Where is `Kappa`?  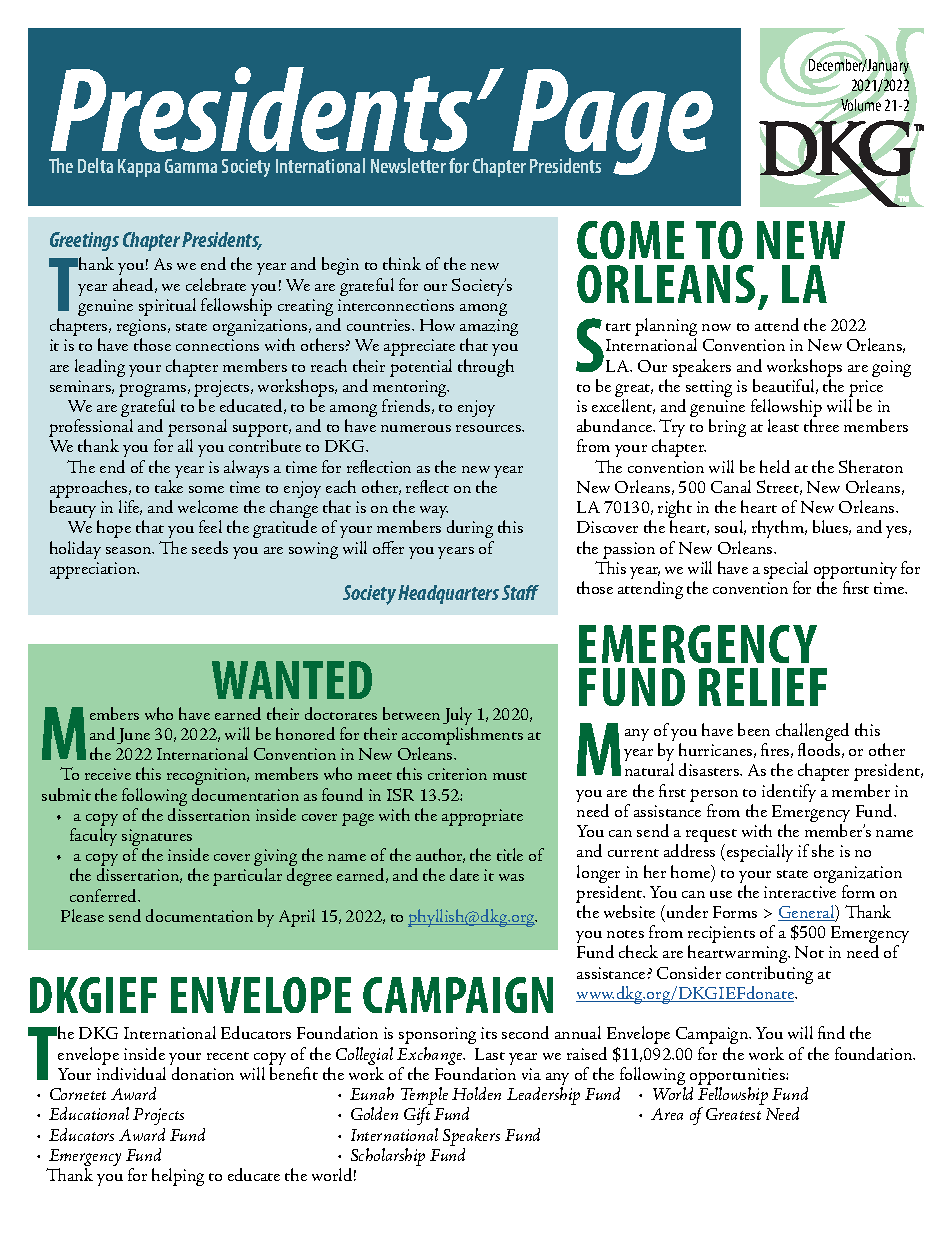 Kappa is located at coordinates (139, 168).
